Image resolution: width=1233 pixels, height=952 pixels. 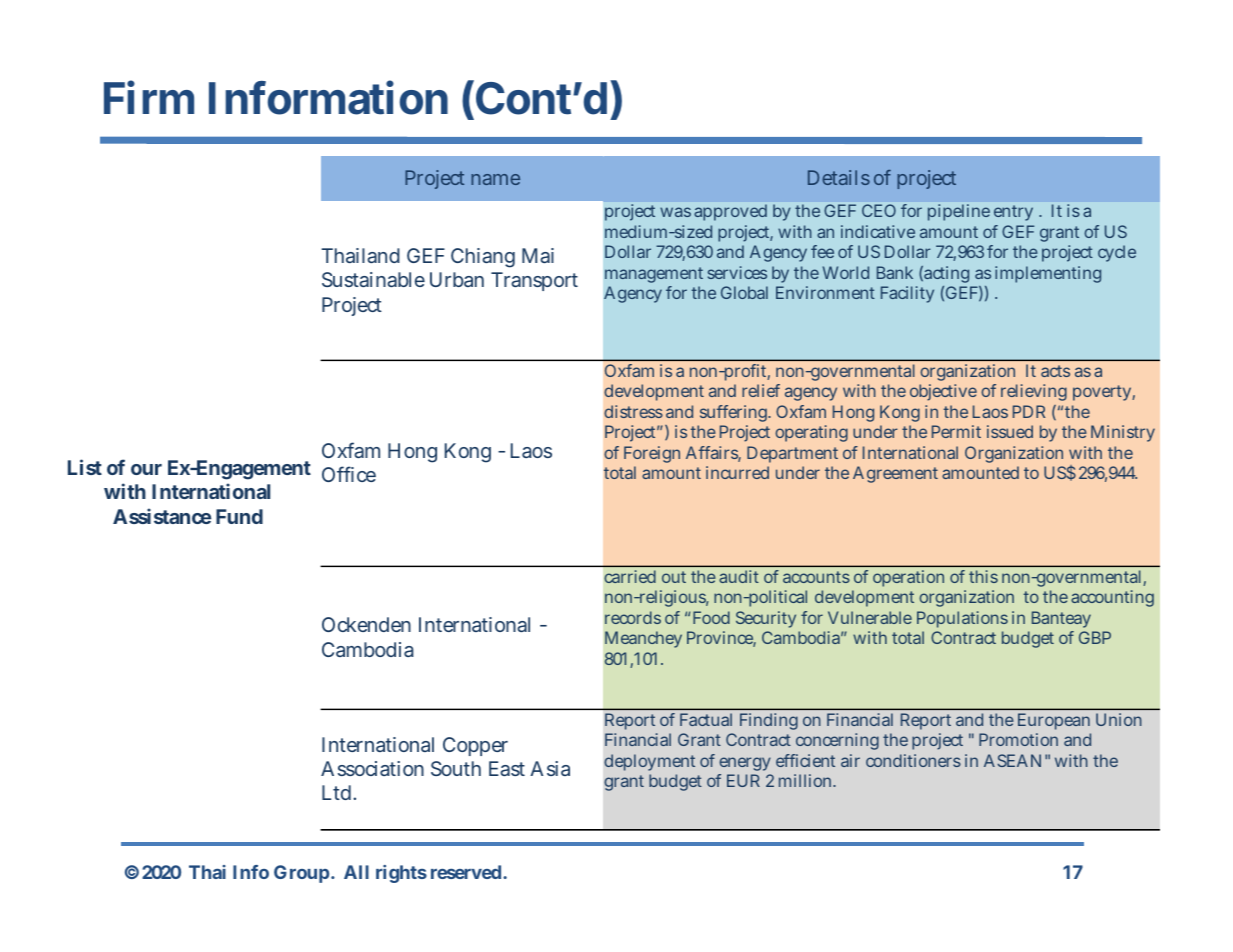 I want to click on this, so click(x=983, y=576).
